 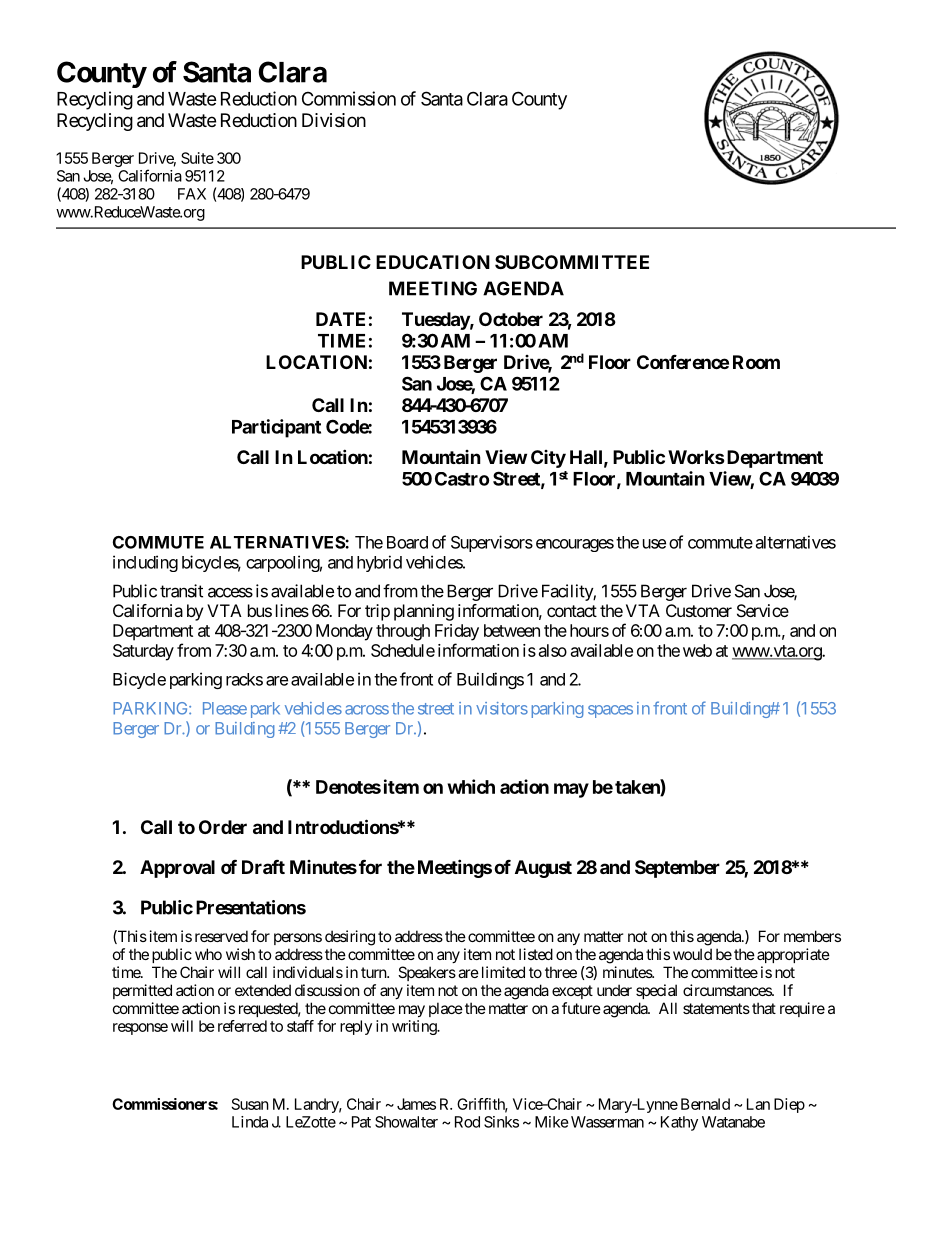 What do you see at coordinates (756, 362) in the page?
I see `Room` at bounding box center [756, 362].
